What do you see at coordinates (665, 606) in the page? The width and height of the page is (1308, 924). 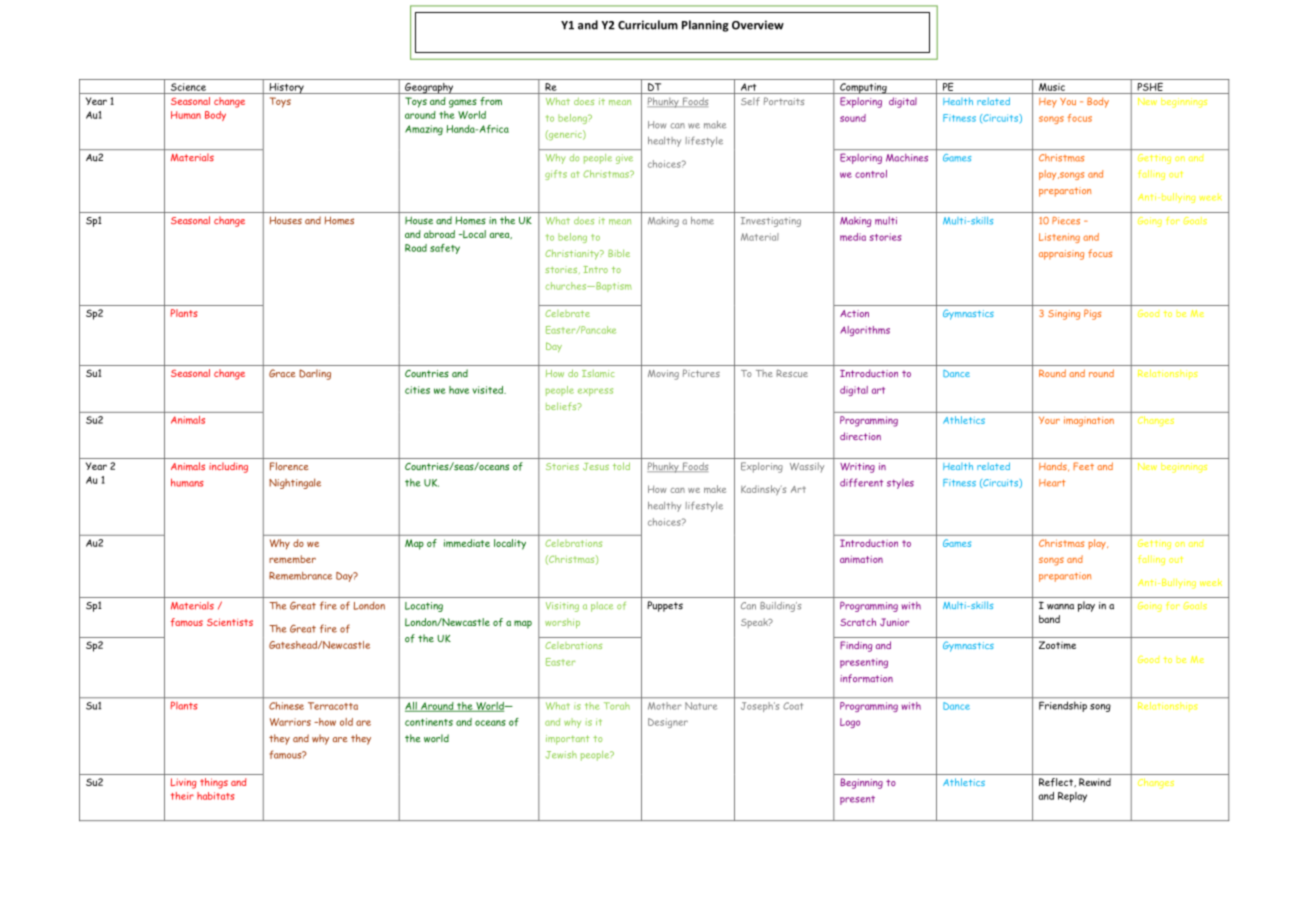 I see `Puppets` at bounding box center [665, 606].
